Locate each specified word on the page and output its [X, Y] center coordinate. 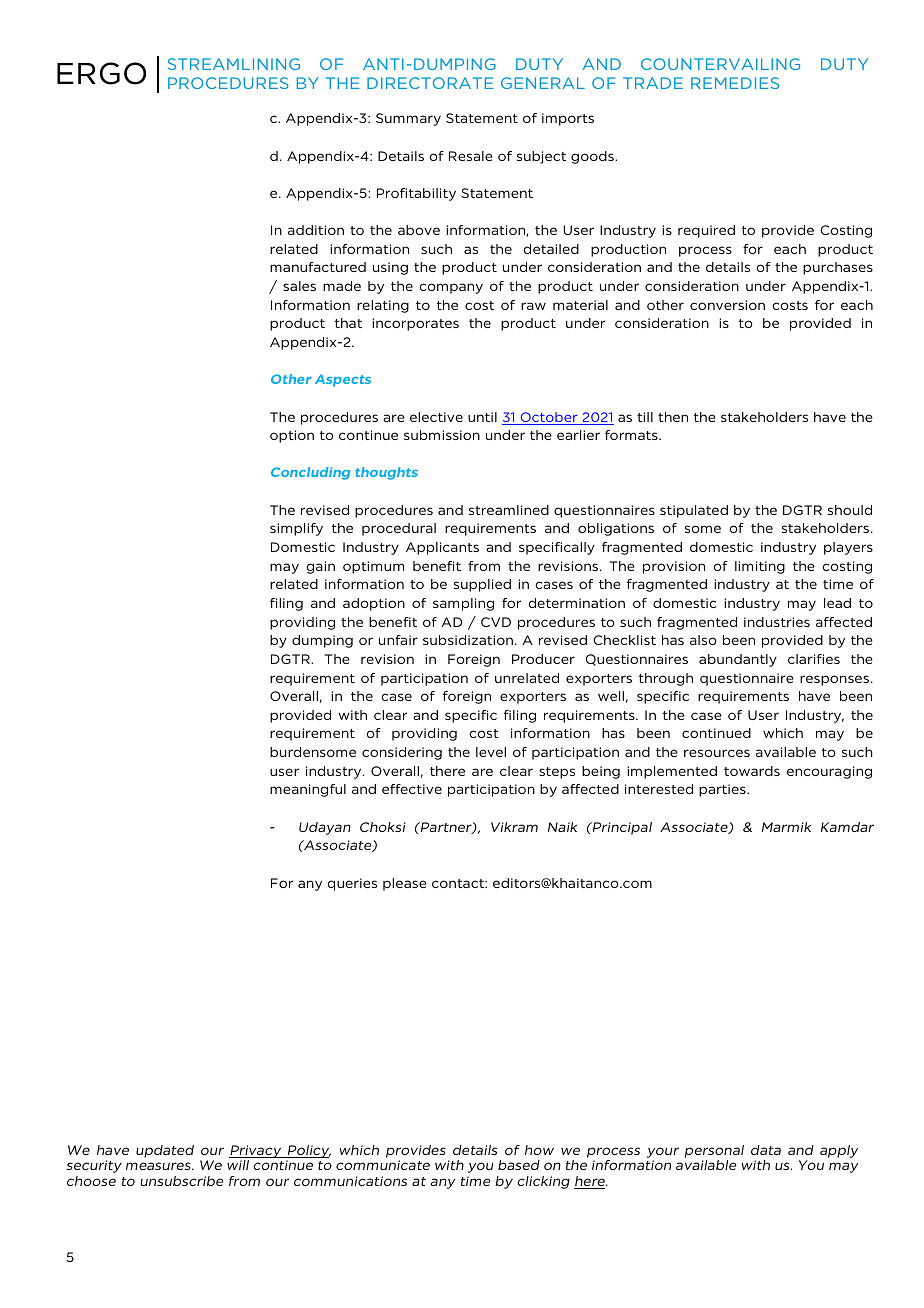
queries [352, 884]
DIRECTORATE [430, 83]
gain [320, 567]
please [405, 884]
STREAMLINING [234, 64]
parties [723, 790]
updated [165, 1151]
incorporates [415, 324]
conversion [727, 305]
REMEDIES [735, 83]
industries [777, 622]
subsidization [468, 640]
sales [299, 286]
